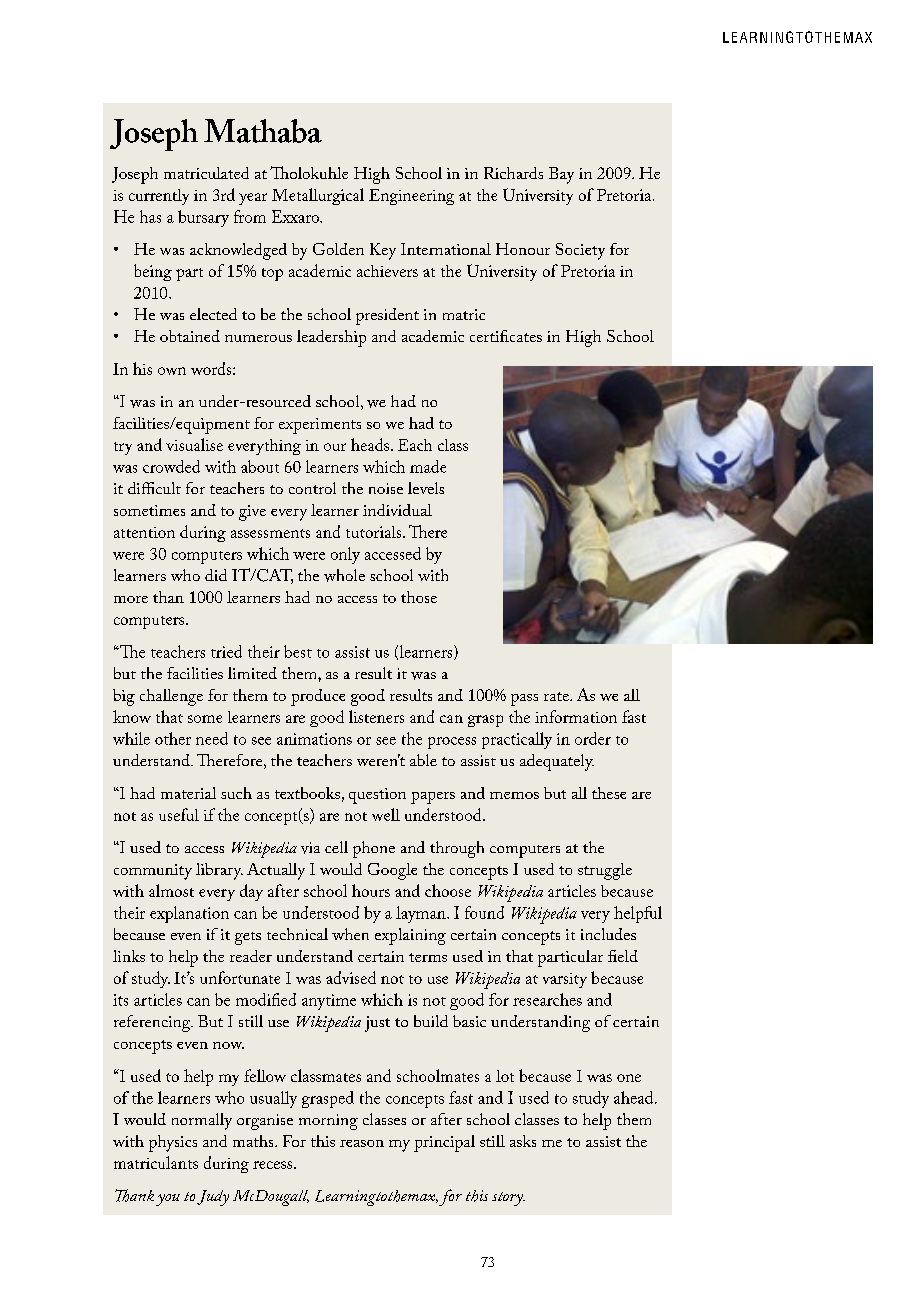 Image resolution: width=924 pixels, height=1295 pixels. What do you see at coordinates (362, 1143) in the screenshot?
I see `reason` at bounding box center [362, 1143].
